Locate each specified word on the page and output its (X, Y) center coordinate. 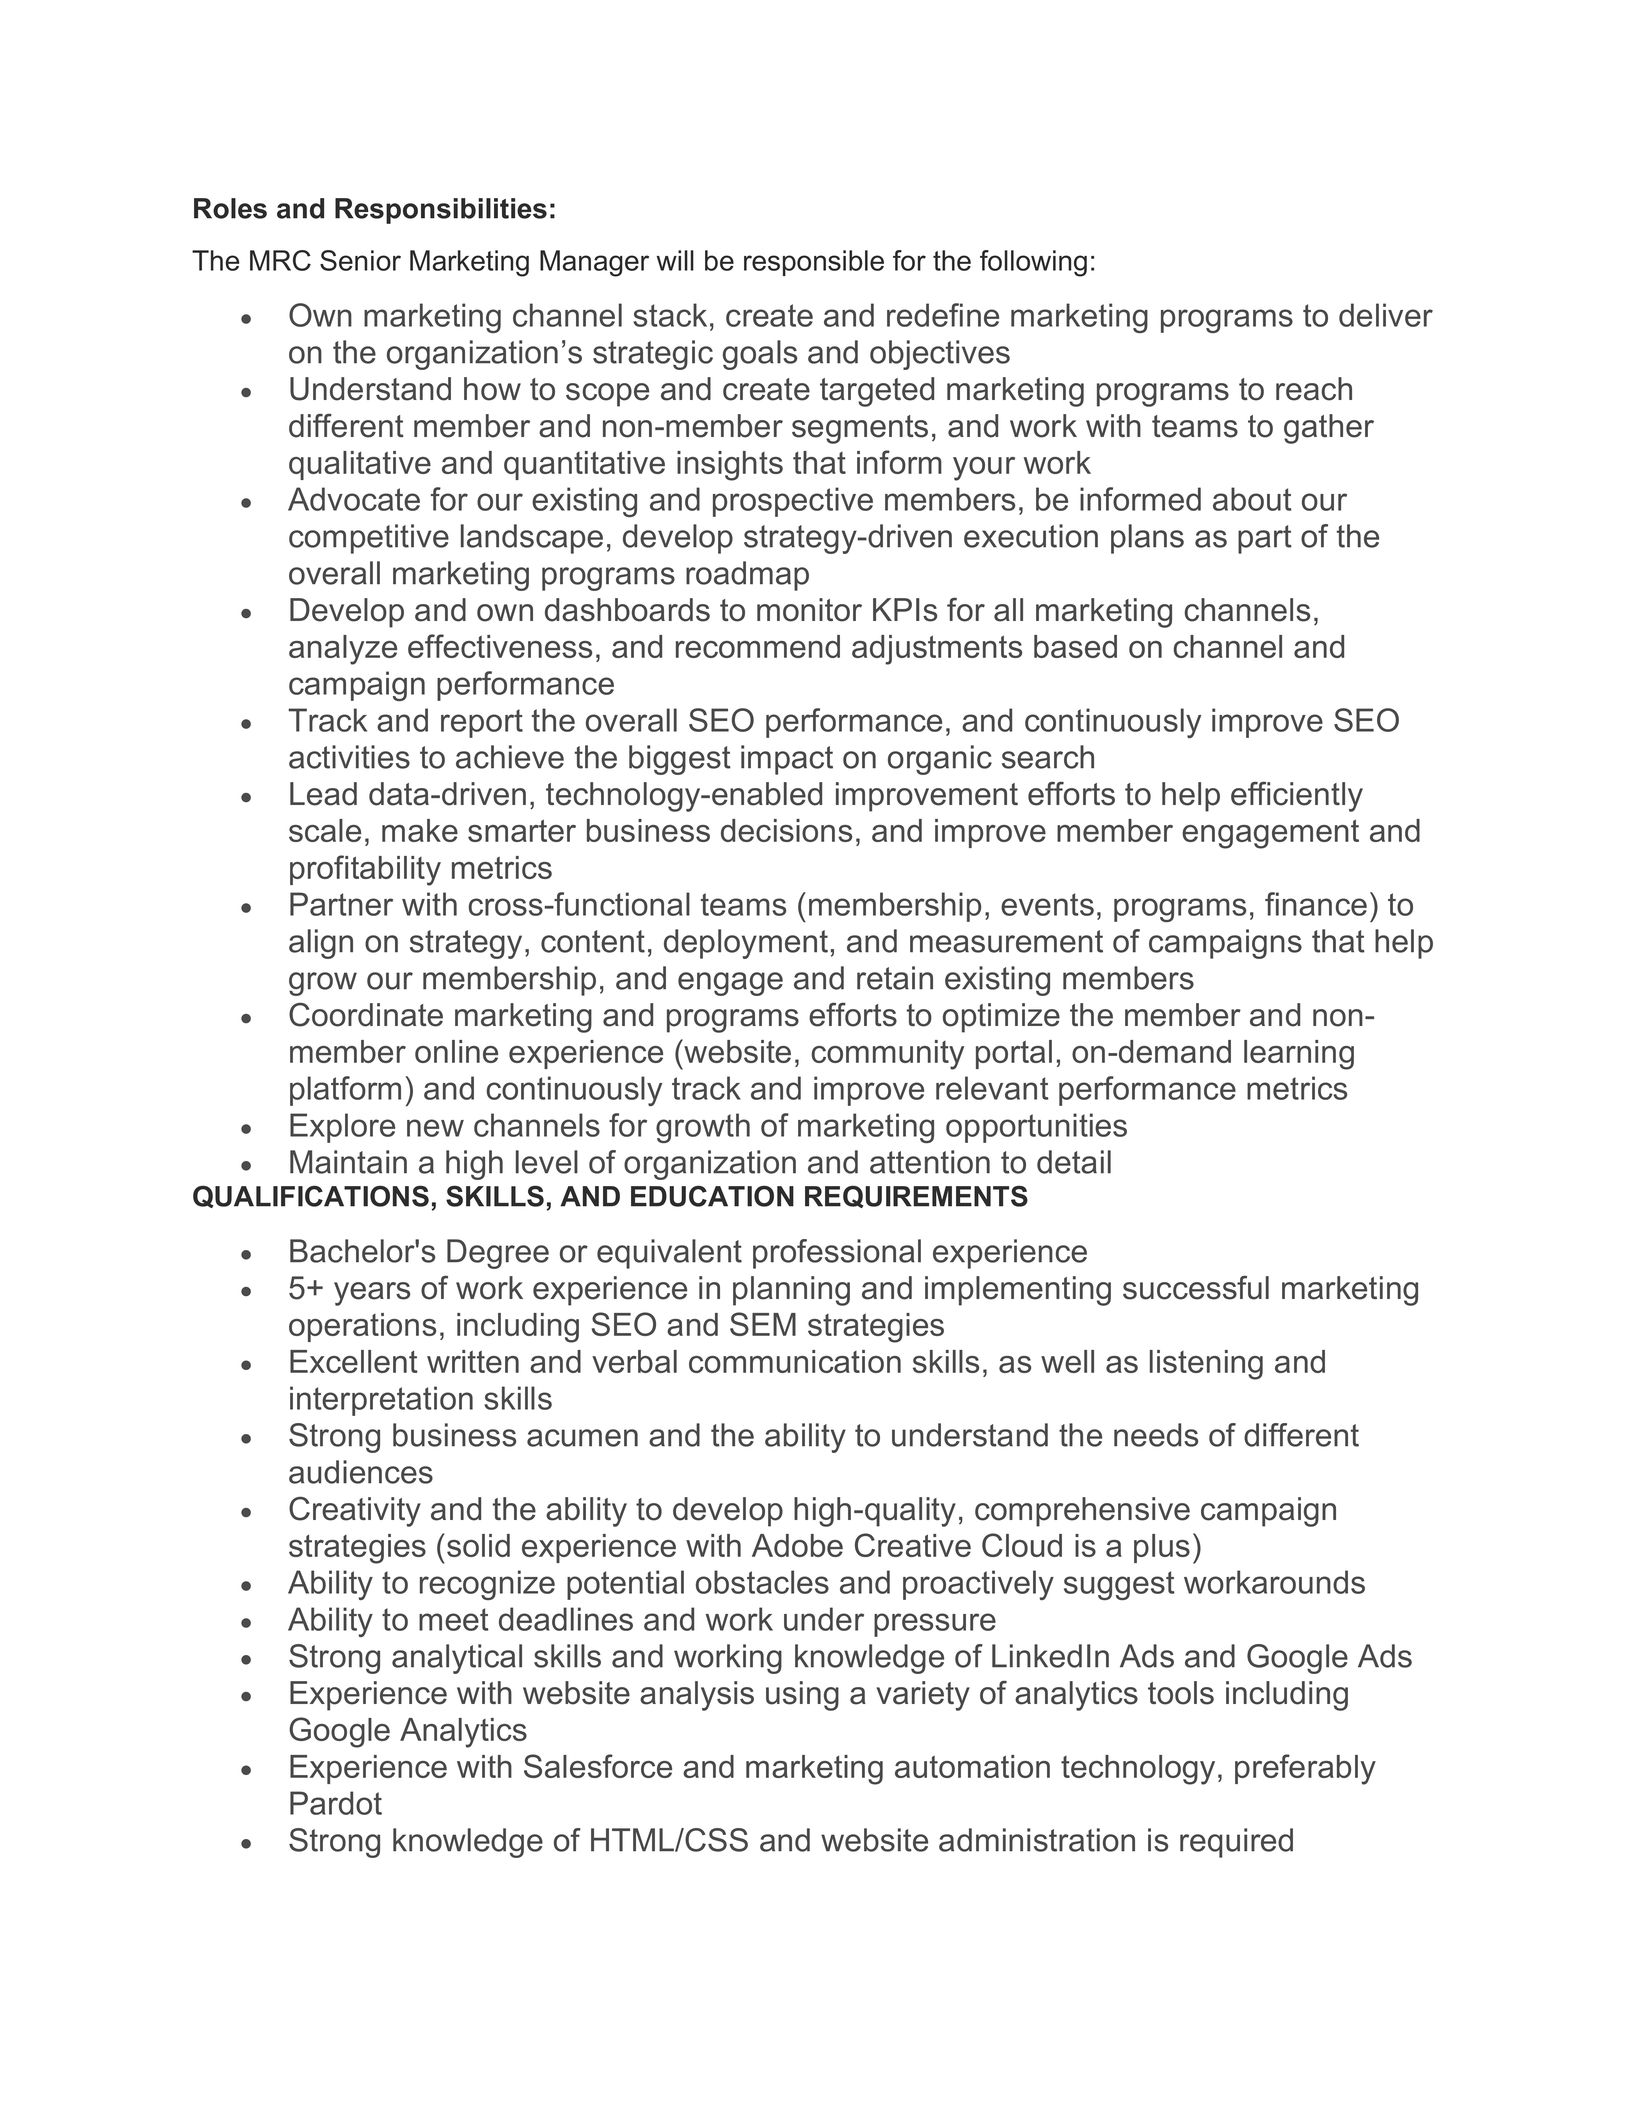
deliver (1386, 315)
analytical (457, 1659)
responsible (814, 263)
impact (787, 760)
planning (791, 1291)
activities (349, 757)
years (372, 1294)
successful (1196, 1288)
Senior (360, 260)
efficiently (1297, 797)
